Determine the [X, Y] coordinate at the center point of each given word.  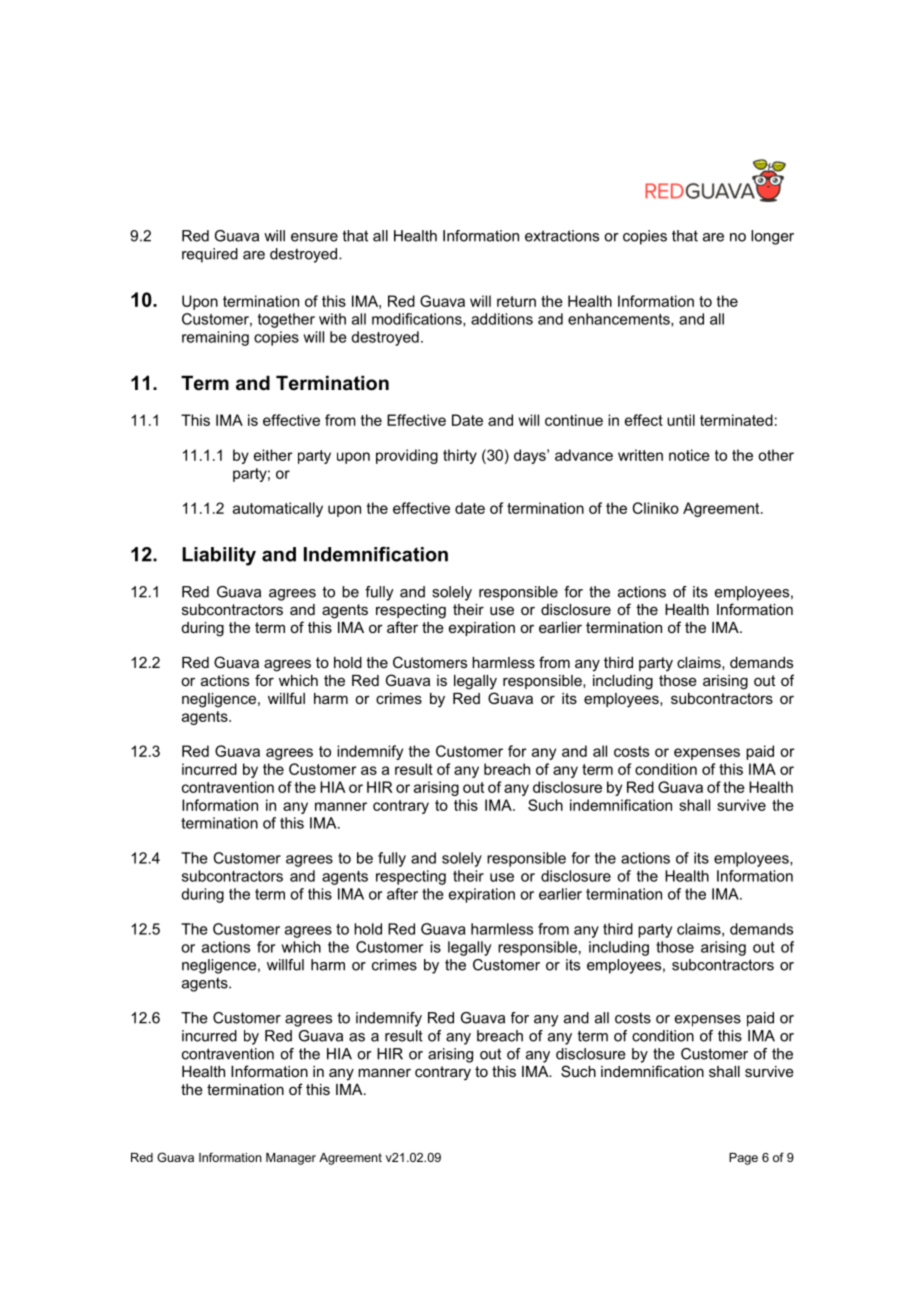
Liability [219, 556]
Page [743, 1159]
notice [689, 455]
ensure [314, 237]
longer [772, 237]
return [516, 301]
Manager [291, 1159]
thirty [460, 456]
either [273, 455]
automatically [278, 509]
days [531, 456]
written [640, 455]
